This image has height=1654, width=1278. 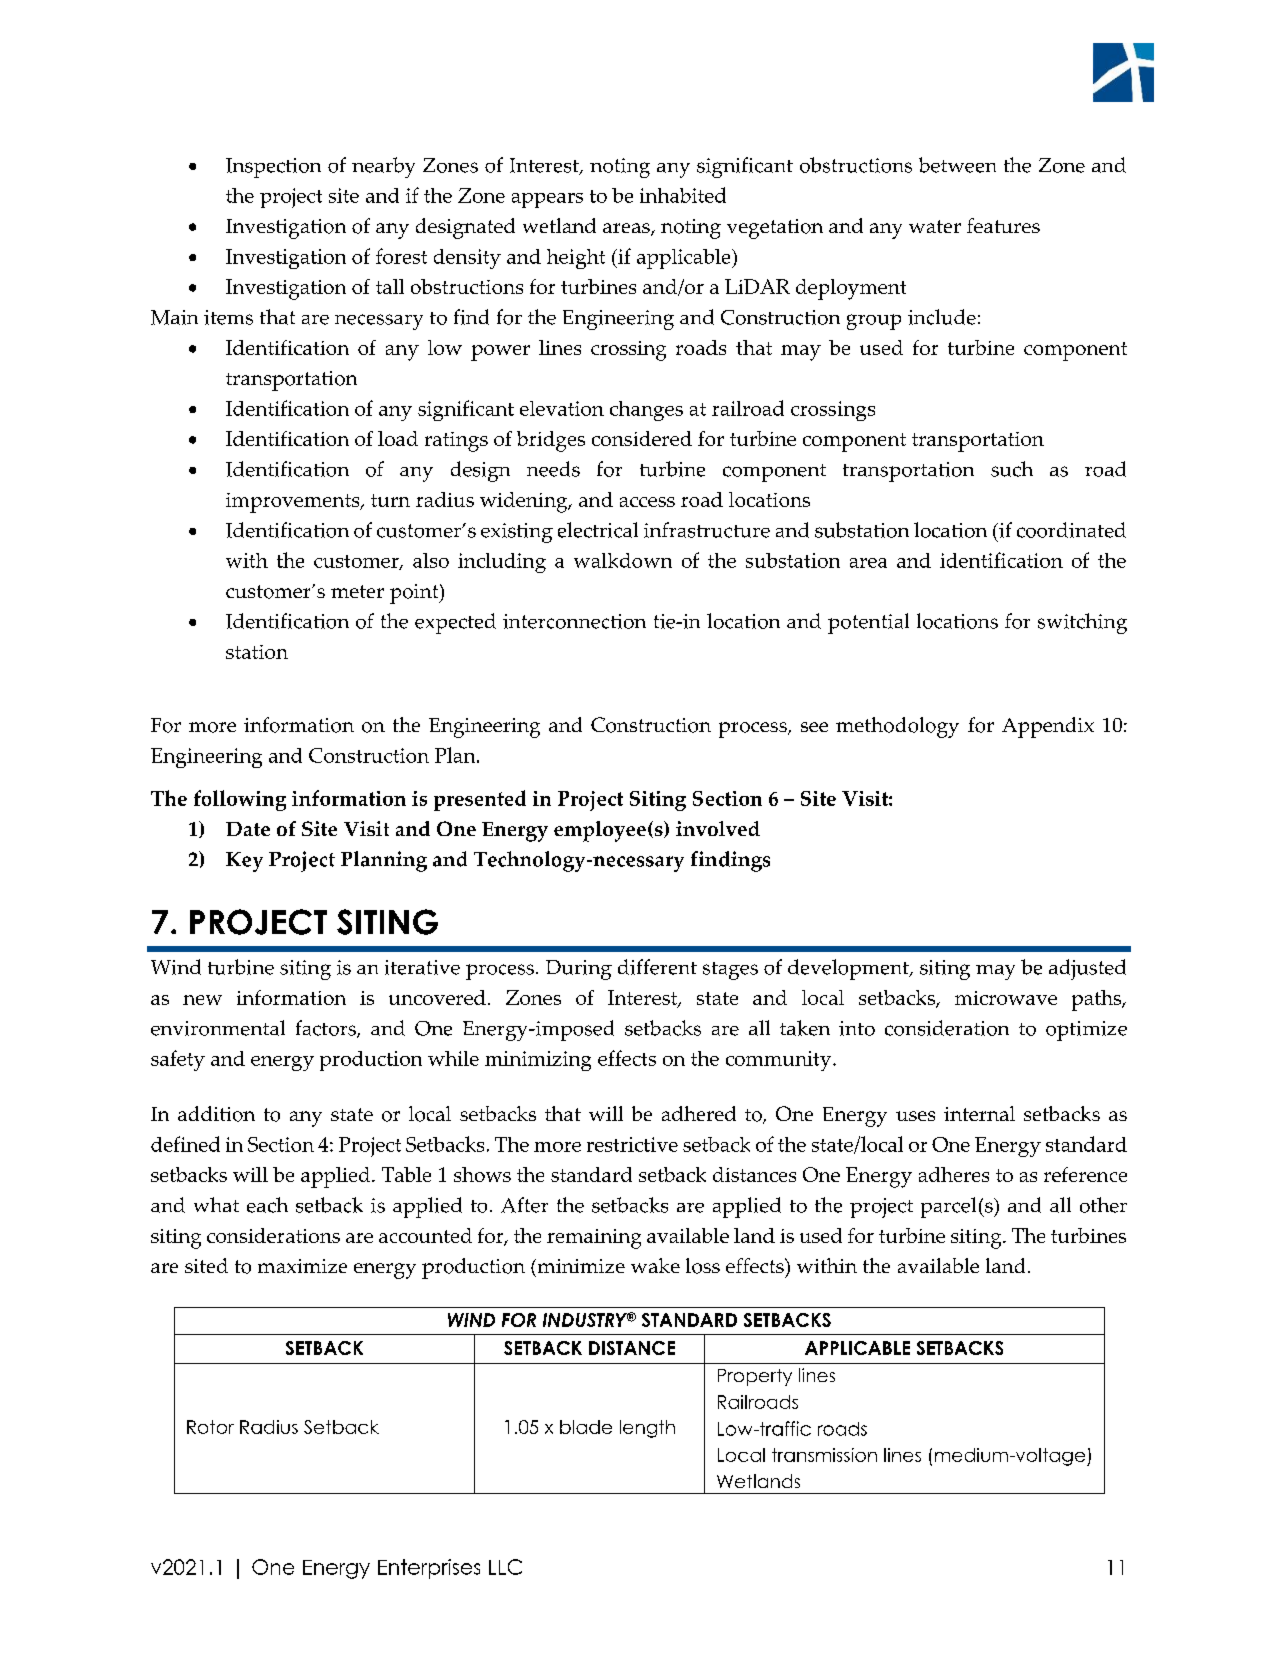 What do you see at coordinates (1071, 530) in the image?
I see `coordinated` at bounding box center [1071, 530].
